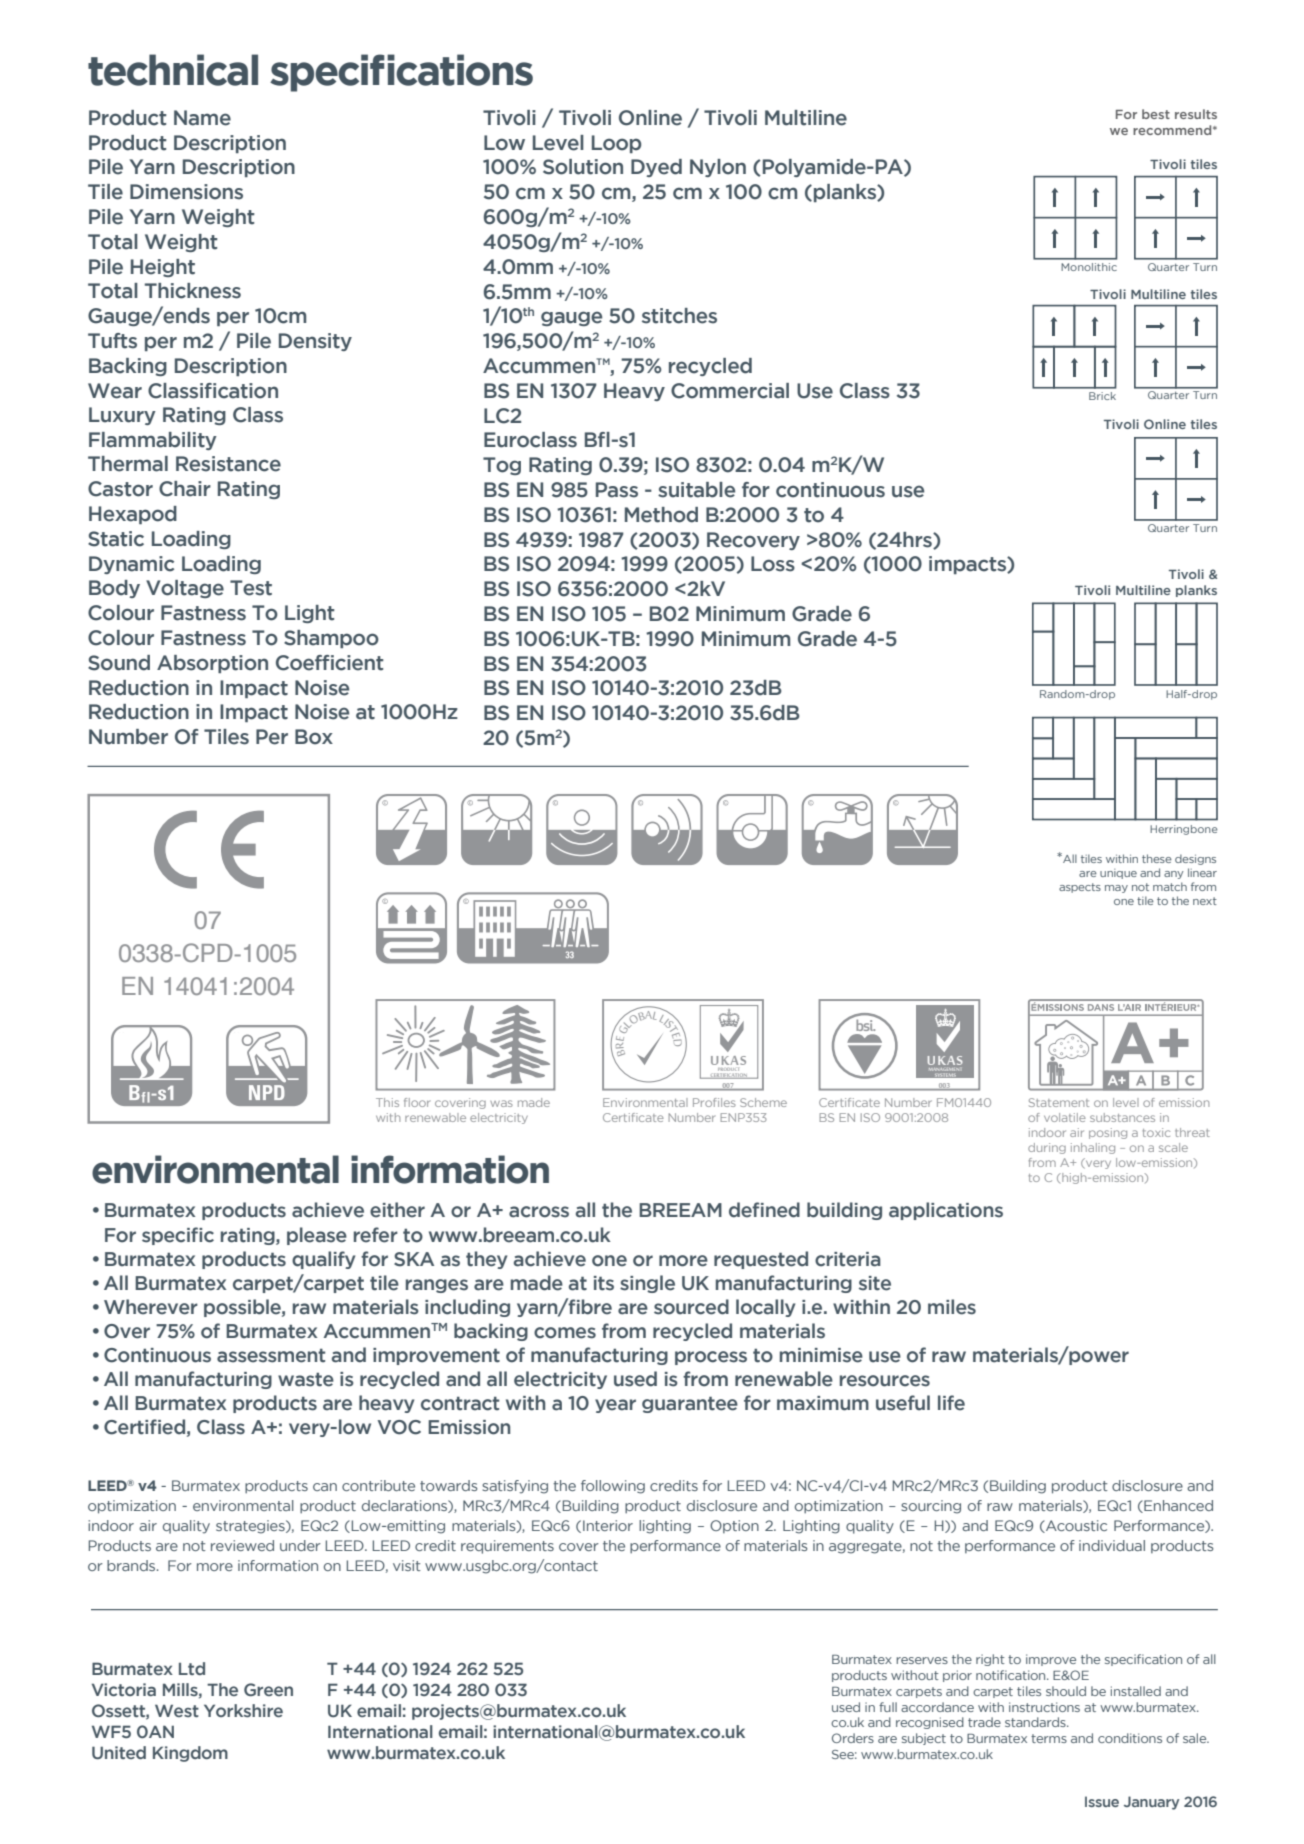 The height and width of the screenshot is (1844, 1304). I want to click on Name, so click(202, 118).
